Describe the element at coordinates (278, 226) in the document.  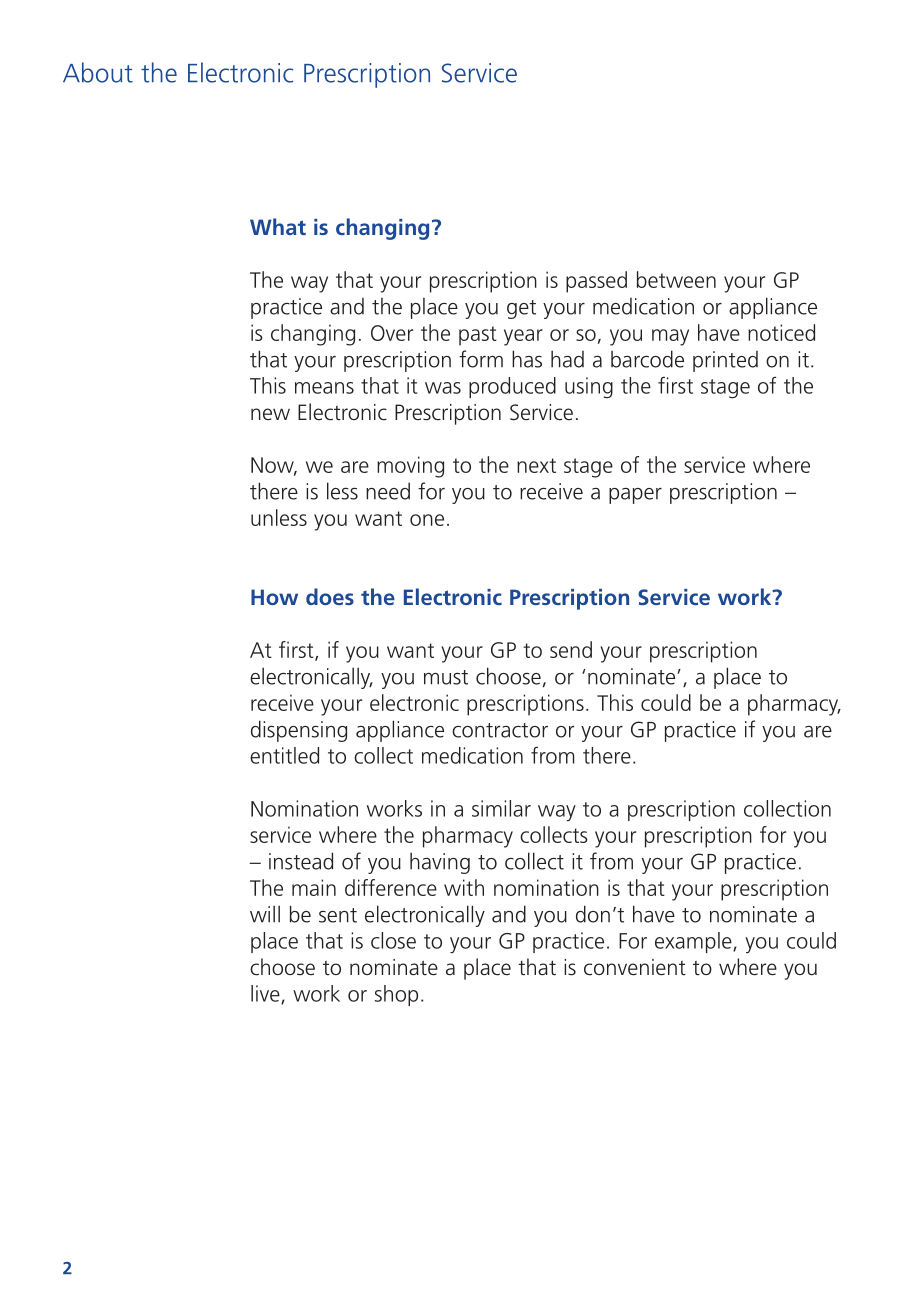
I see `What` at that location.
